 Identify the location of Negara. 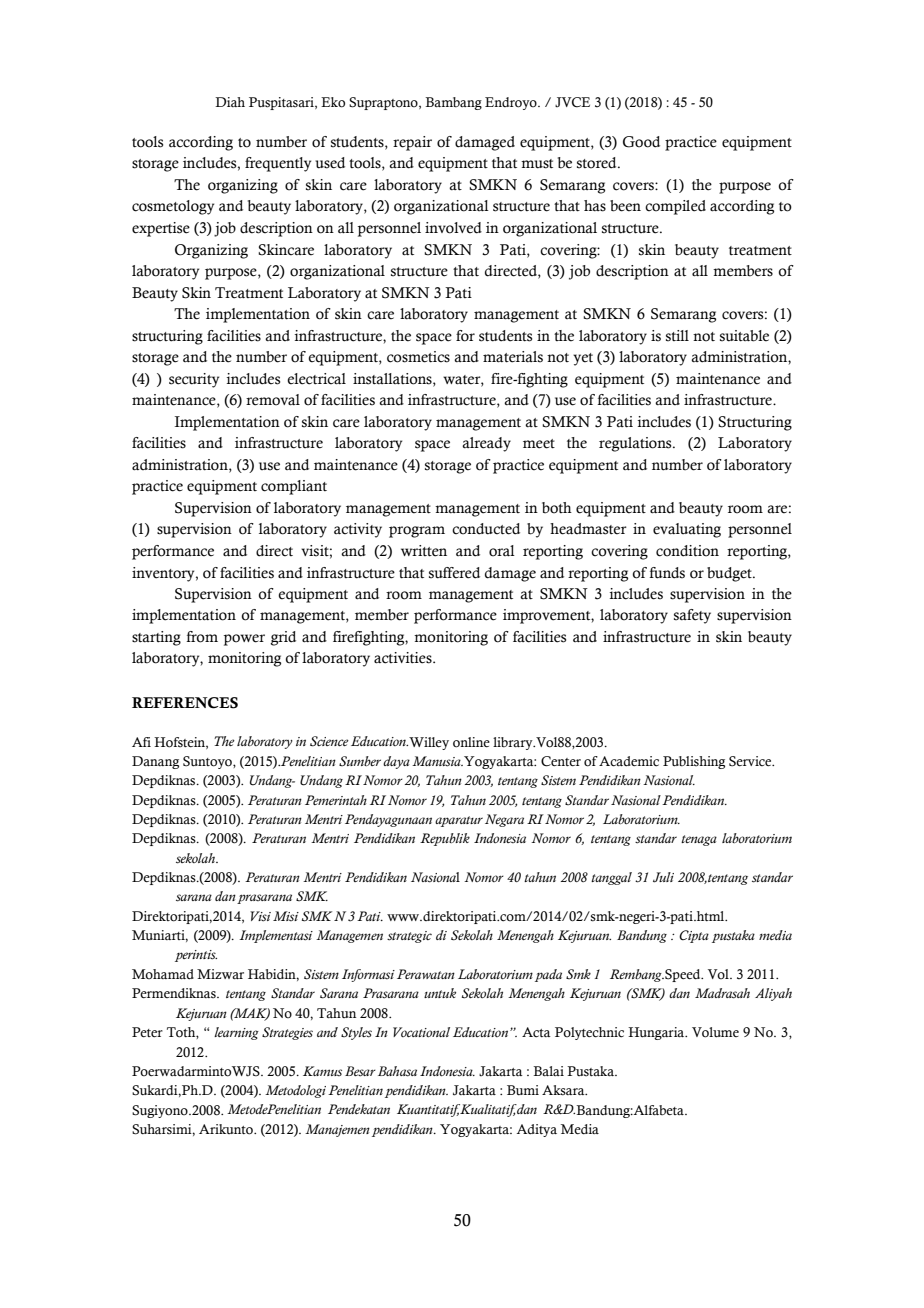
(504, 820).
